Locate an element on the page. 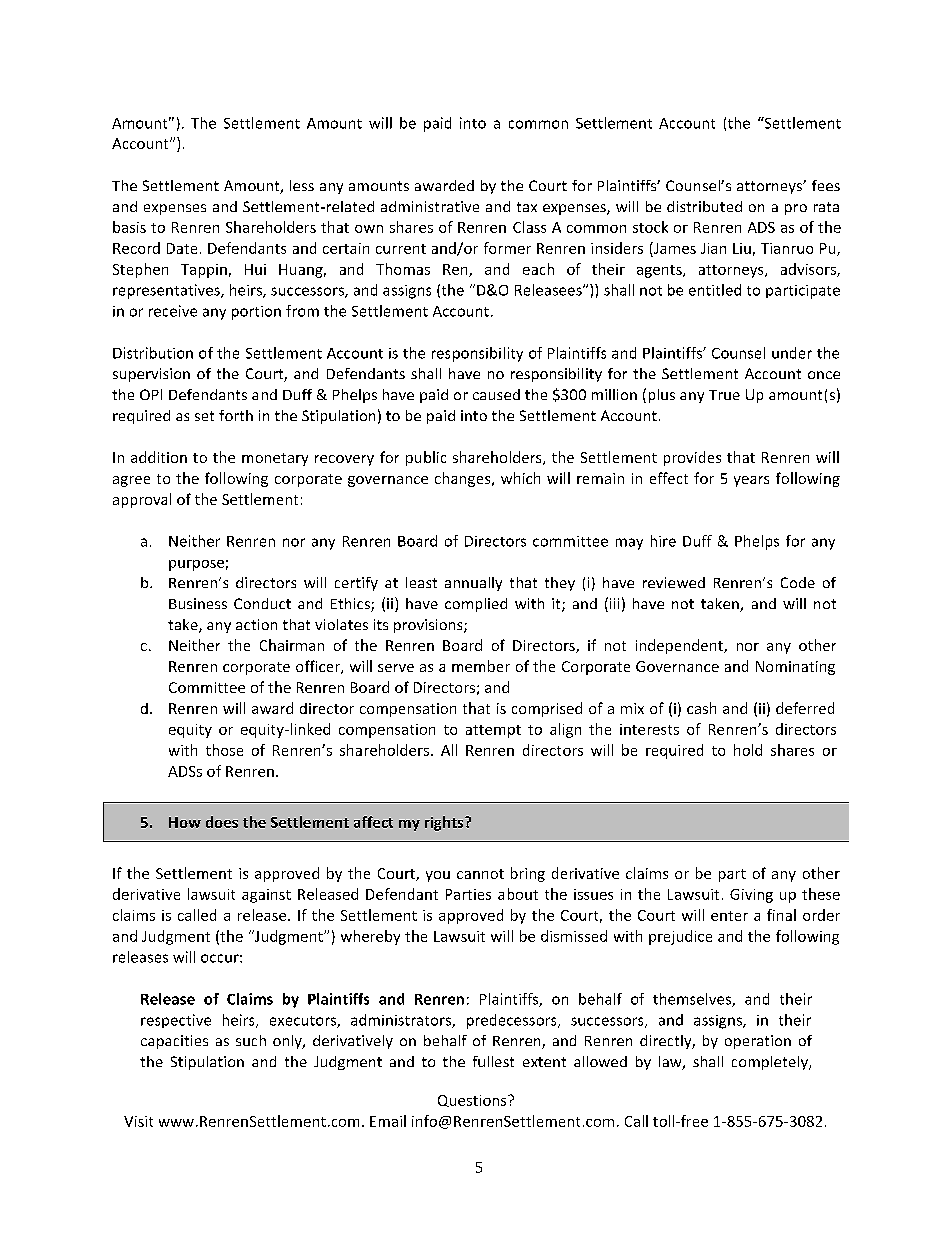 This document has height=1233, width=952. Date is located at coordinates (182, 248).
